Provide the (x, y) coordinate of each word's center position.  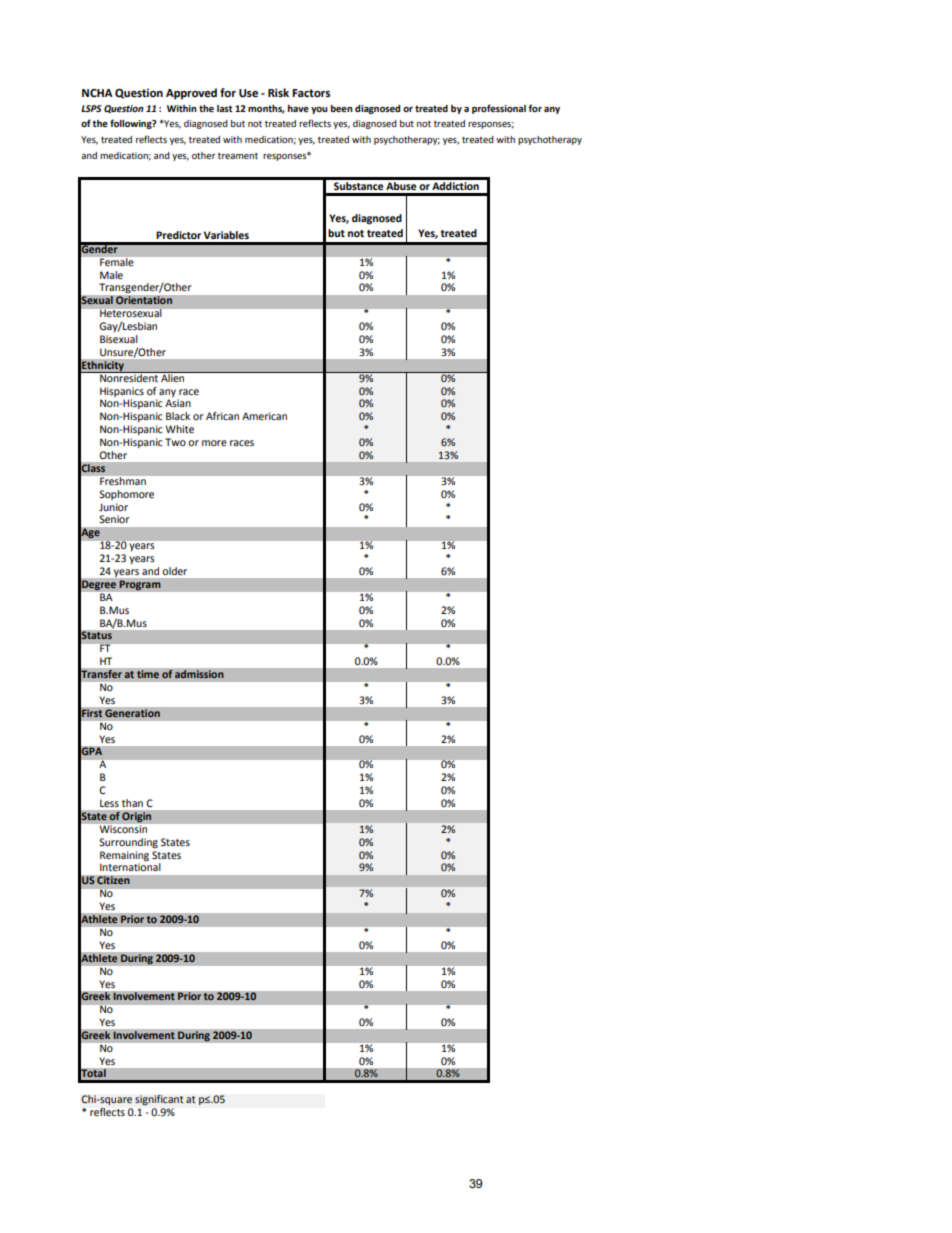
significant (159, 1100)
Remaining (124, 856)
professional (499, 109)
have (298, 108)
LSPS (91, 108)
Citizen (113, 880)
